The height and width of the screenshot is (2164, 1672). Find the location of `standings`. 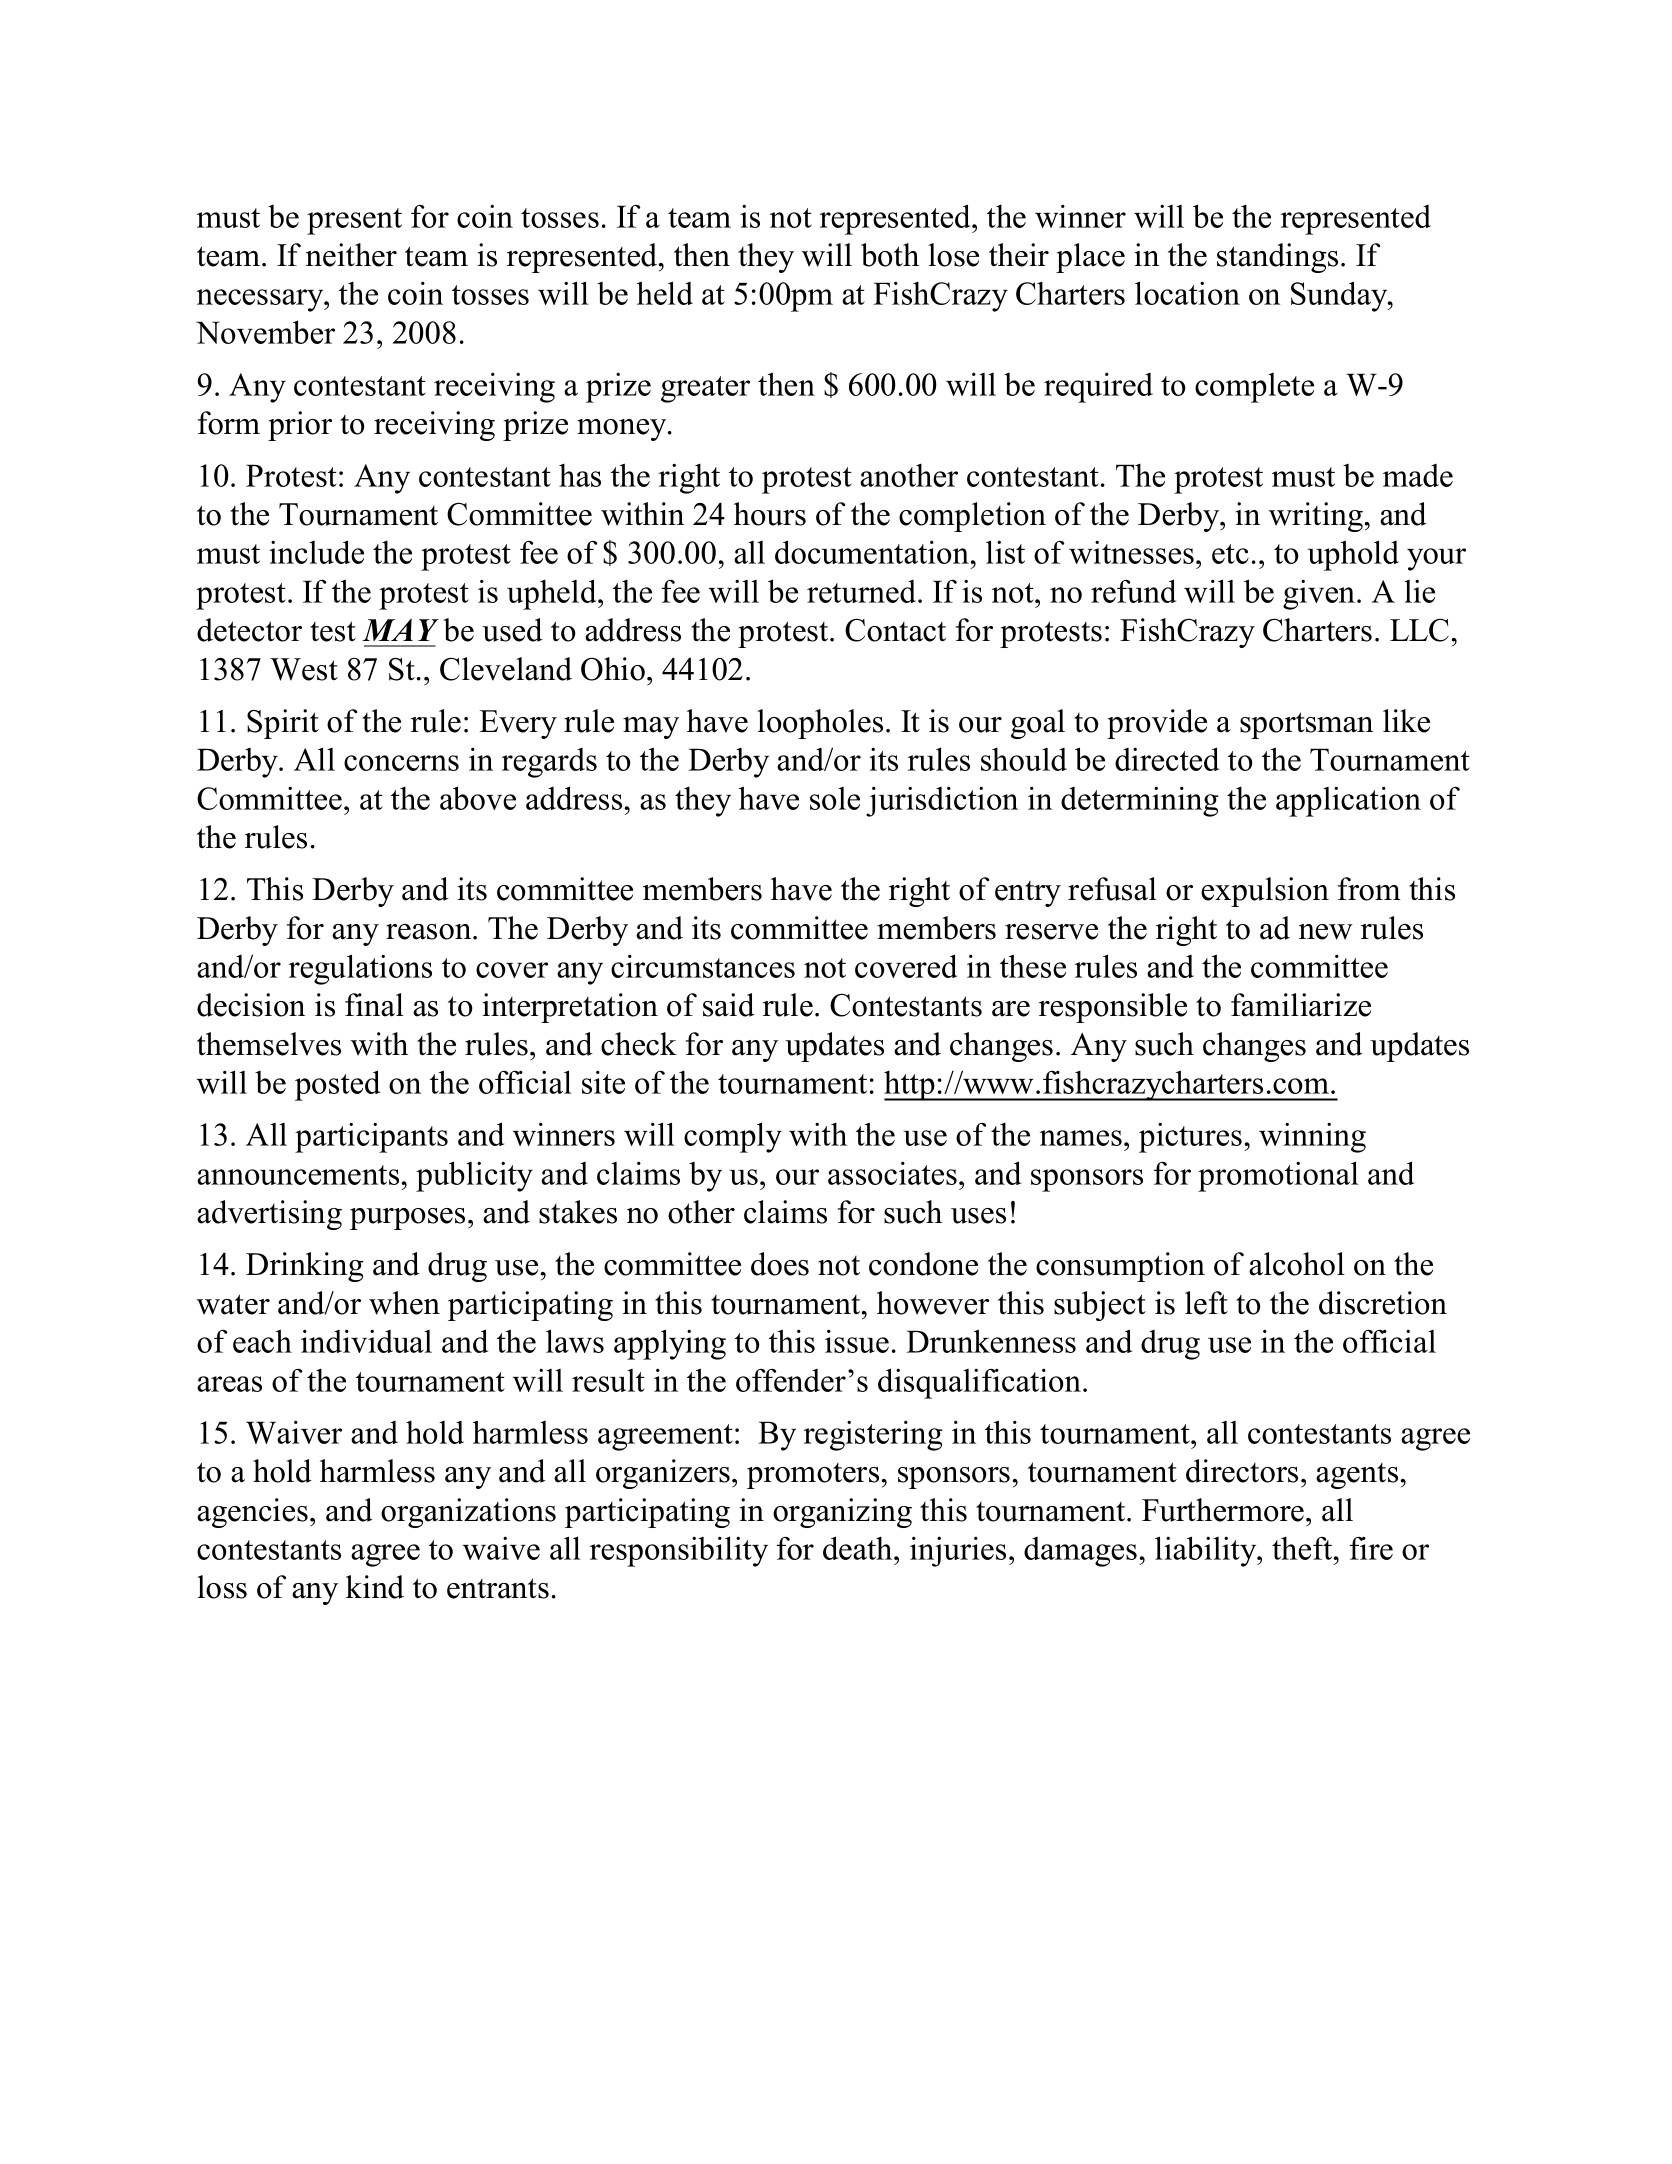

standings is located at coordinates (1277, 258).
